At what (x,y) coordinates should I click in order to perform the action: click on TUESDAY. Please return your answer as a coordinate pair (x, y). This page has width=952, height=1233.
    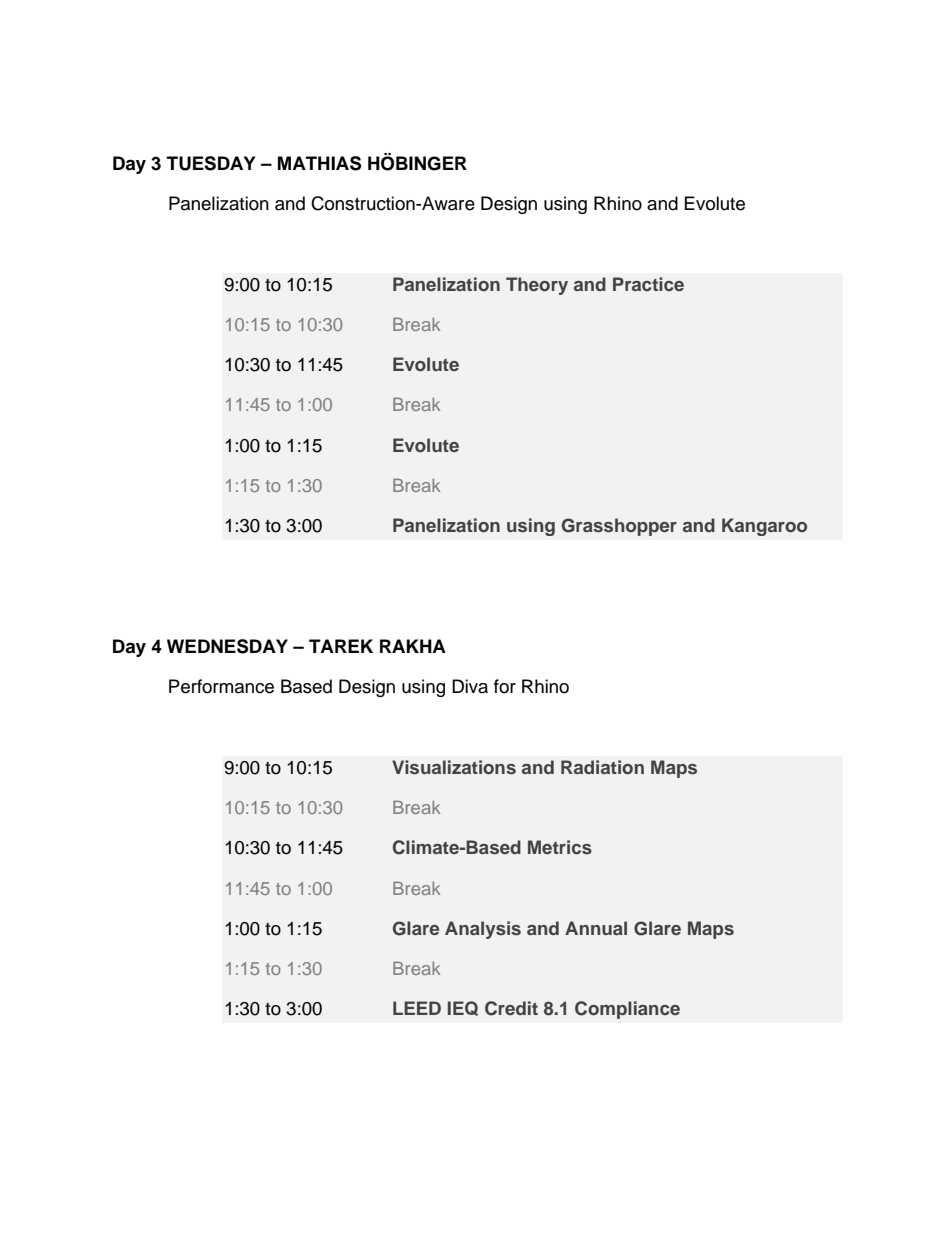
    Looking at the image, I should click on (211, 163).
